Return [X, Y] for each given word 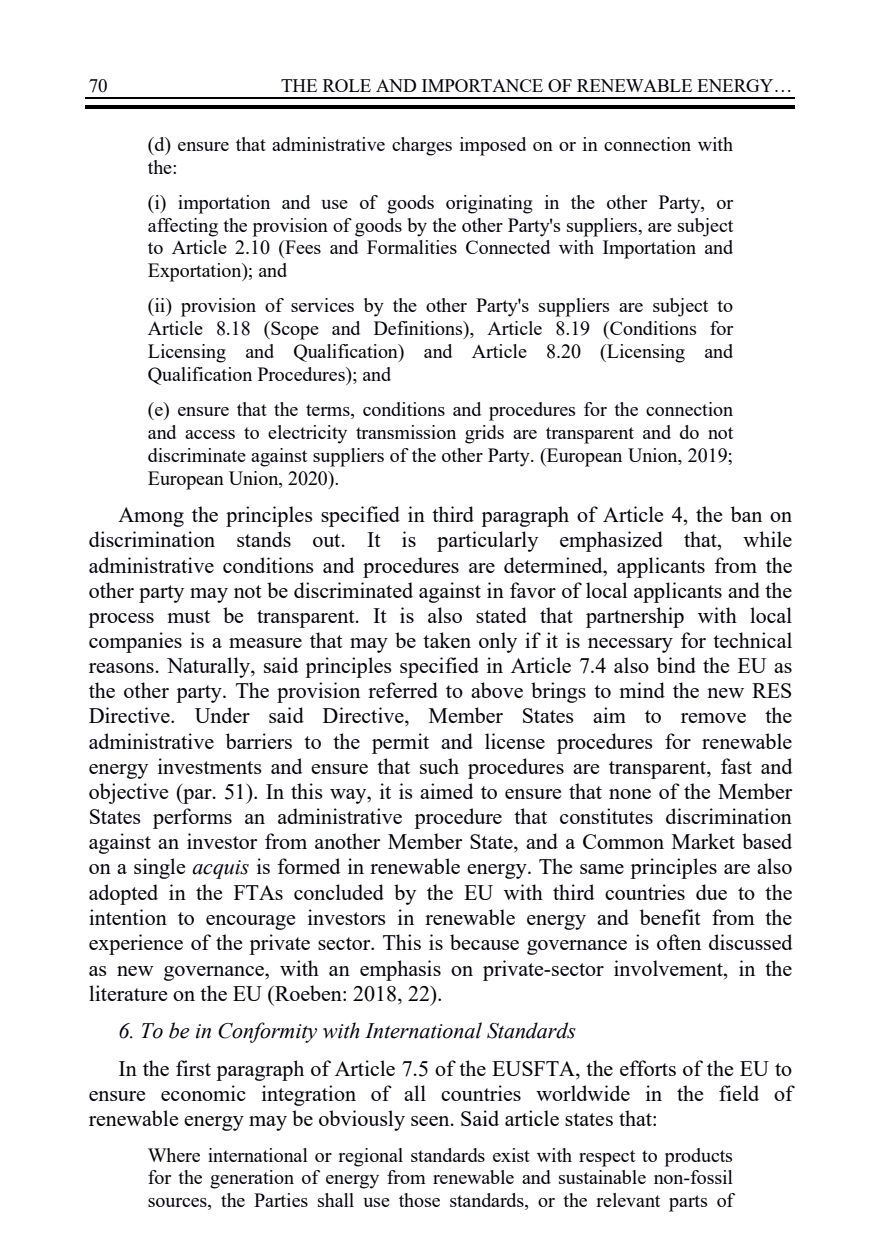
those [419, 1200]
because [484, 942]
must [188, 616]
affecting [183, 227]
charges [422, 146]
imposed [493, 146]
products [698, 1157]
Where [174, 1155]
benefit [670, 917]
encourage [250, 922]
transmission [406, 432]
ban [746, 514]
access [210, 434]
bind [676, 665]
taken [447, 640]
